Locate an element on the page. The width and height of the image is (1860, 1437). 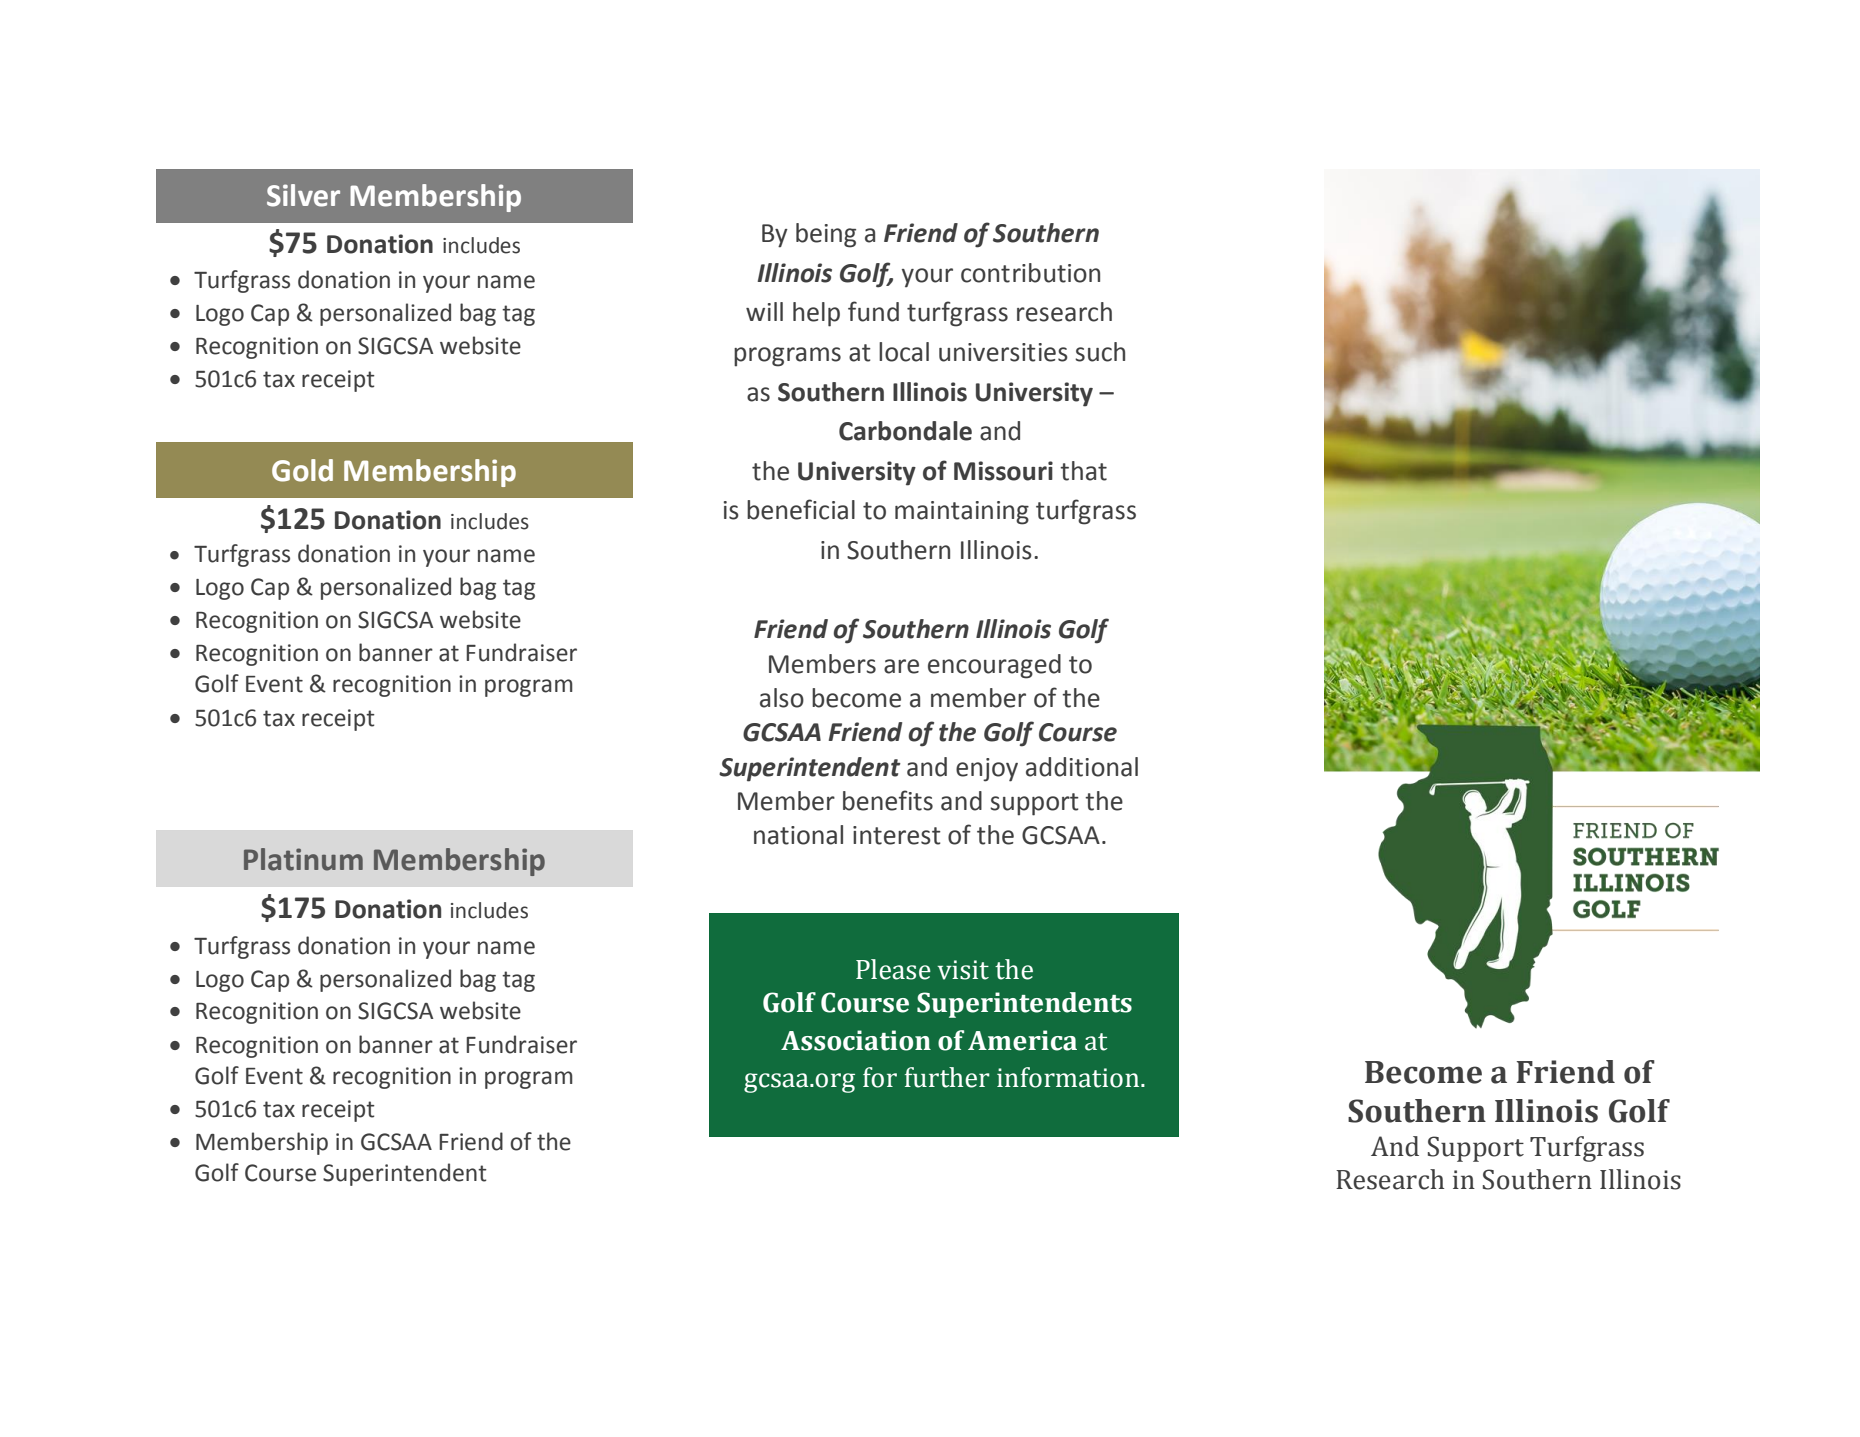
America is located at coordinates (1022, 1040).
